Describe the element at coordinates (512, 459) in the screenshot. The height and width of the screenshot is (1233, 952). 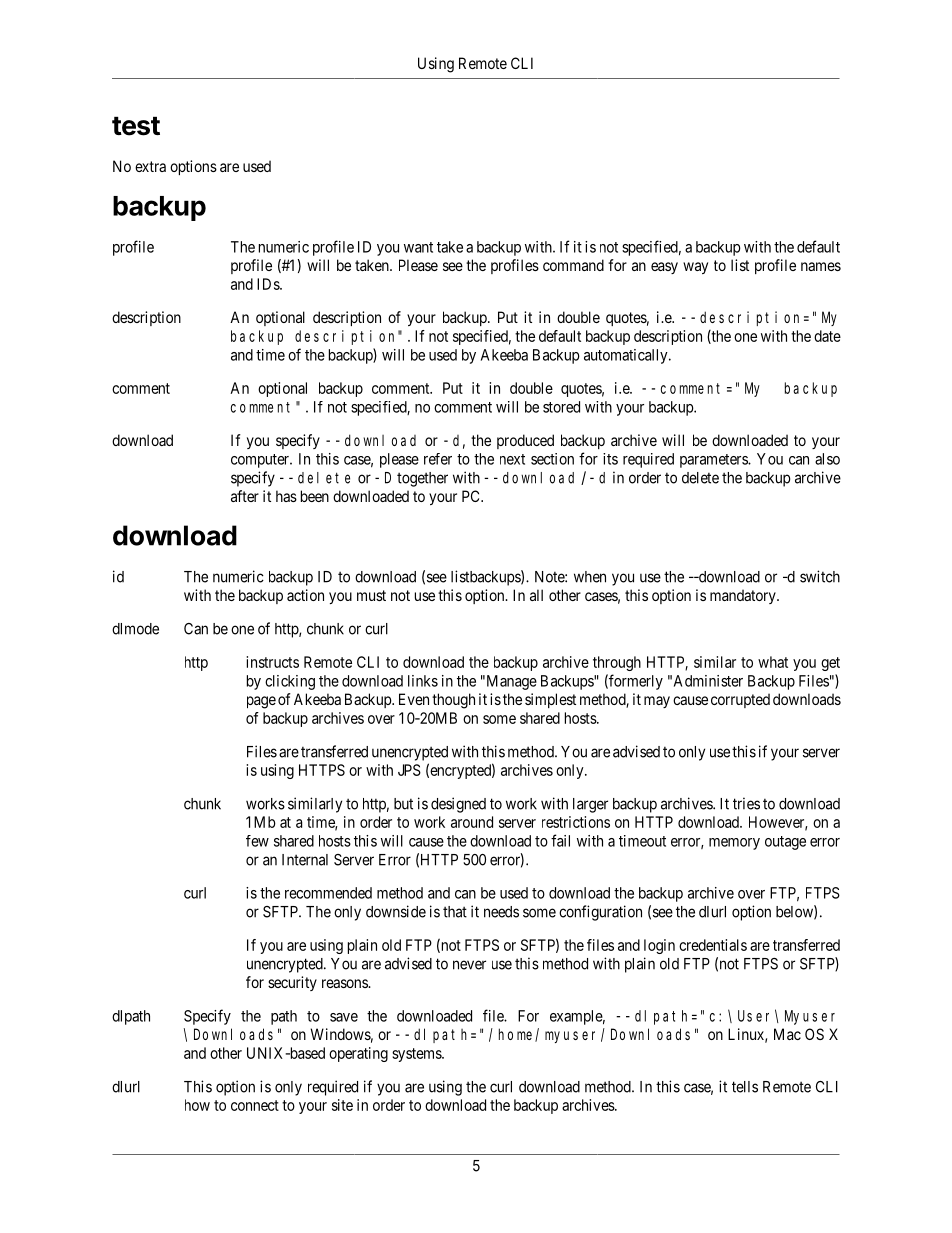
I see `next` at that location.
